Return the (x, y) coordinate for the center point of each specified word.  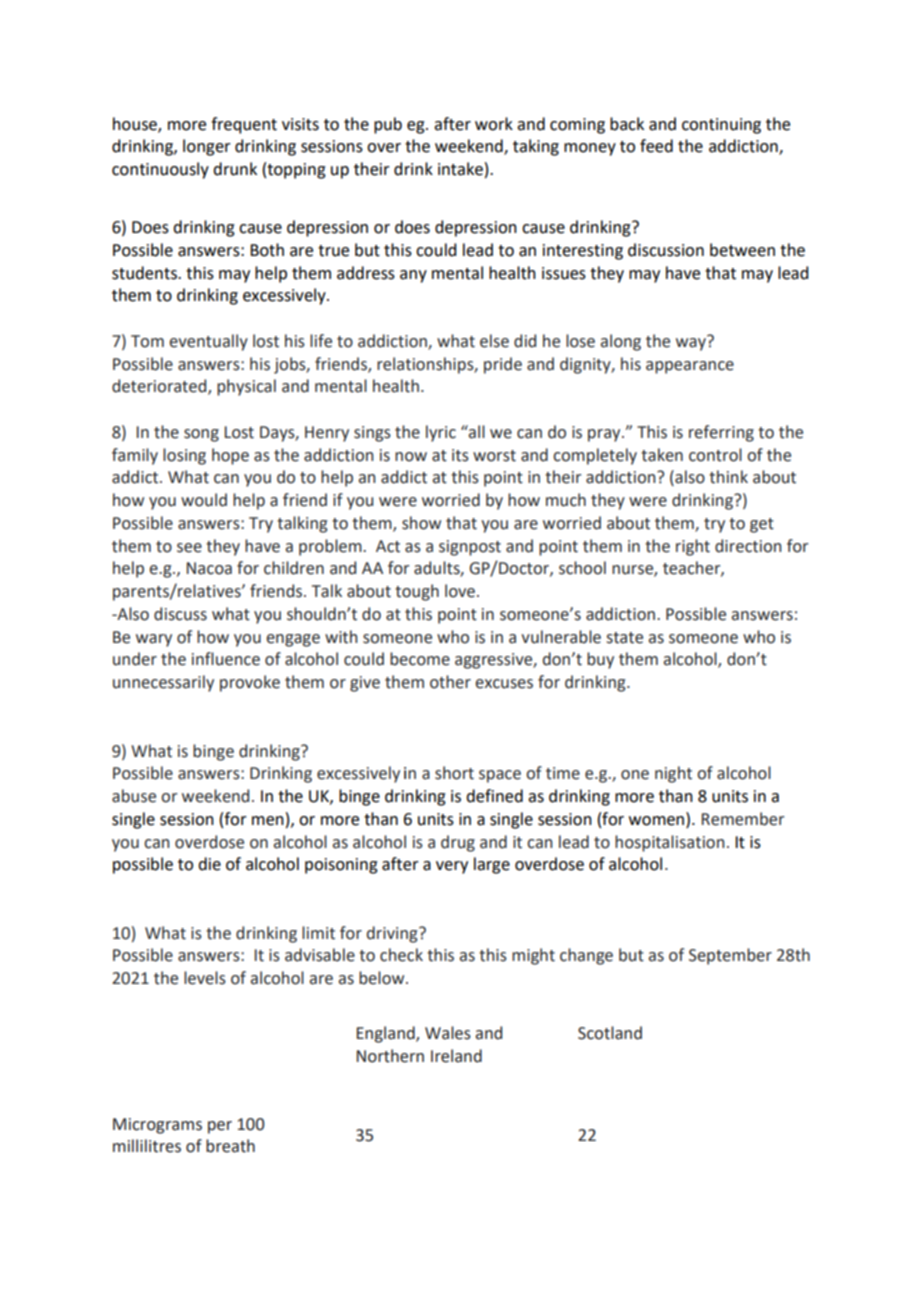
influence (226, 659)
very (452, 867)
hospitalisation (669, 843)
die (209, 864)
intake (460, 169)
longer (207, 147)
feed (656, 146)
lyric (441, 433)
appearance (690, 367)
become (420, 659)
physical (246, 387)
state (625, 638)
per (220, 1127)
